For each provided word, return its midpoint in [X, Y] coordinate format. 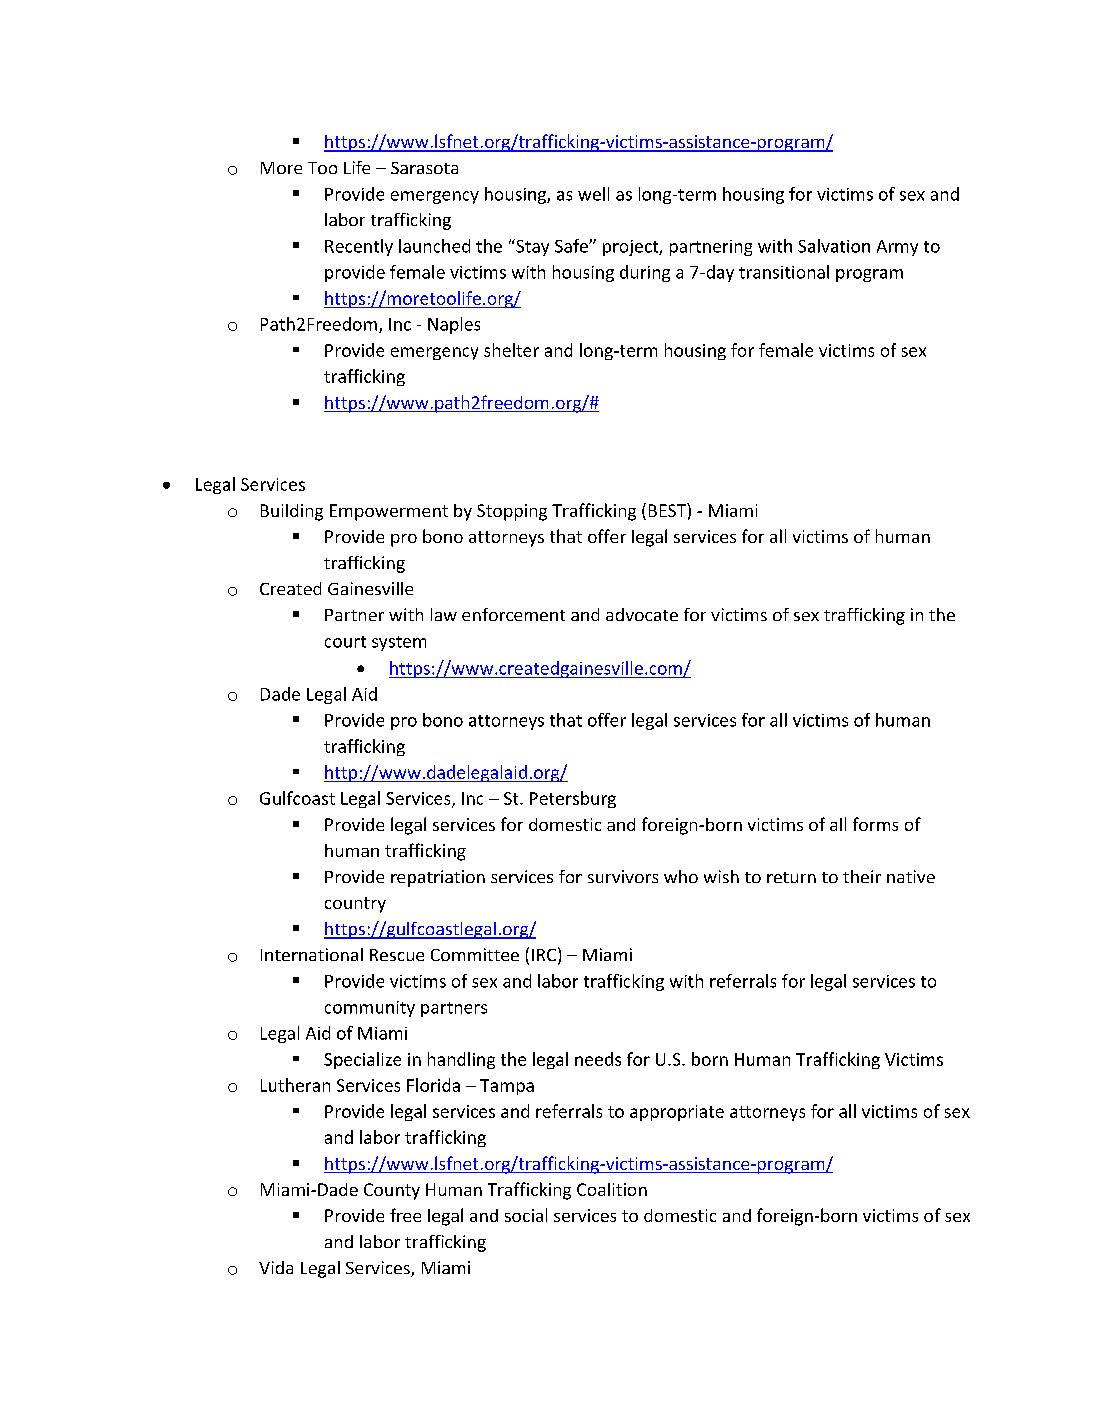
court [345, 642]
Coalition [612, 1189]
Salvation [834, 246]
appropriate [677, 1113]
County [392, 1191]
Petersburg [573, 799]
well [593, 194]
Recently [359, 247]
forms [875, 824]
